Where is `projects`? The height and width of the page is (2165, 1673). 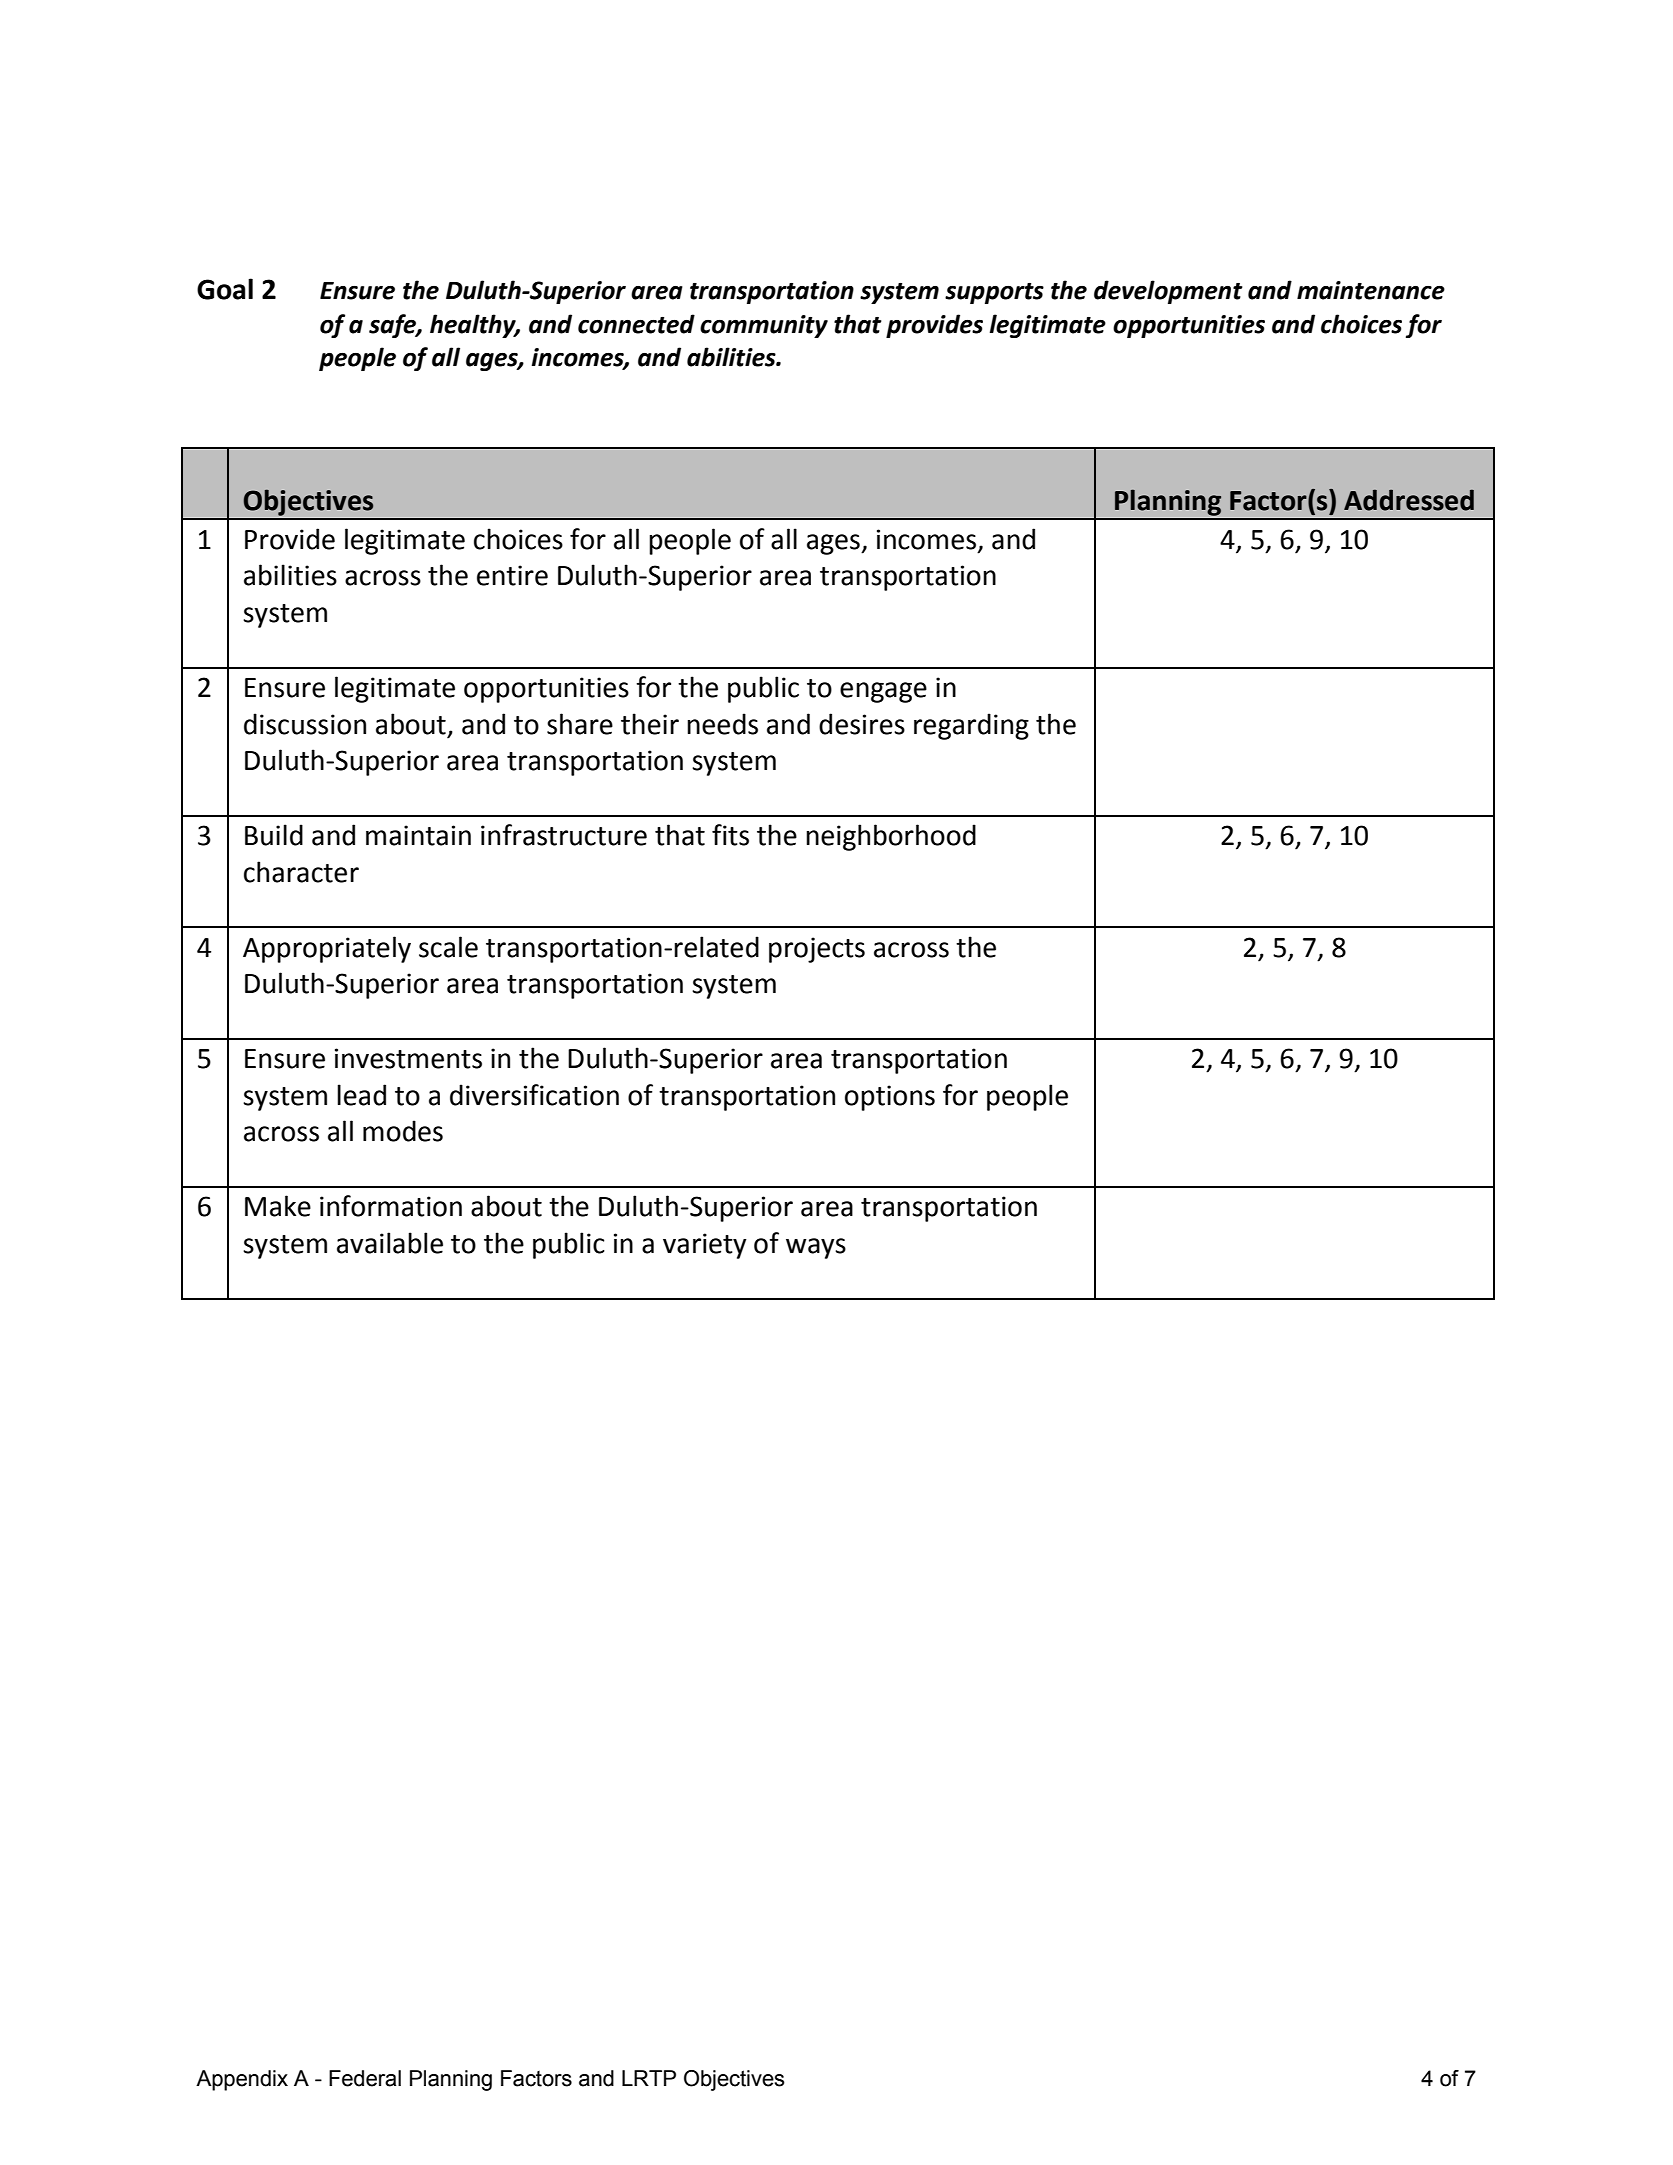 projects is located at coordinates (817, 950).
